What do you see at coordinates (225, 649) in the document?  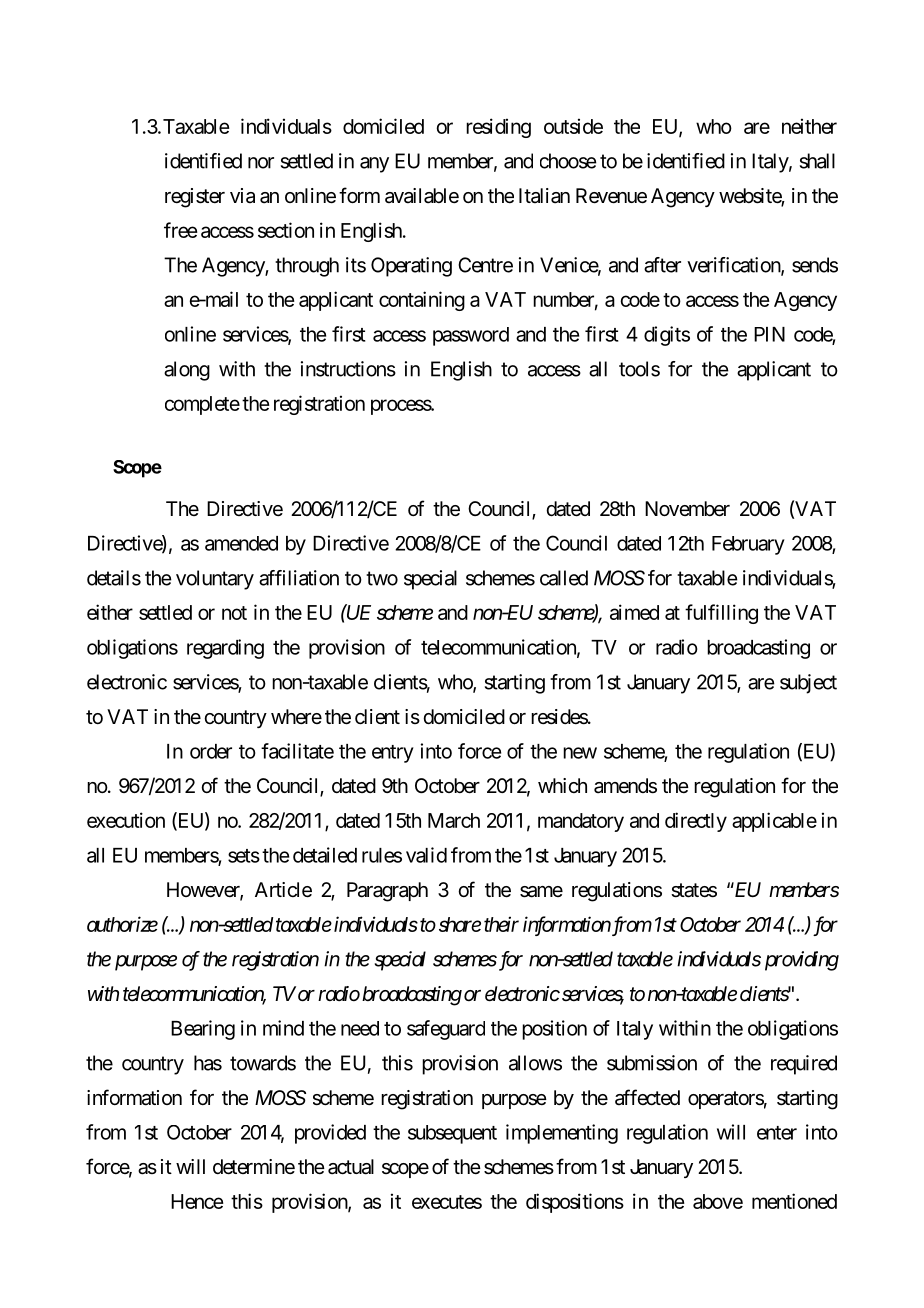 I see `regarding` at bounding box center [225, 649].
